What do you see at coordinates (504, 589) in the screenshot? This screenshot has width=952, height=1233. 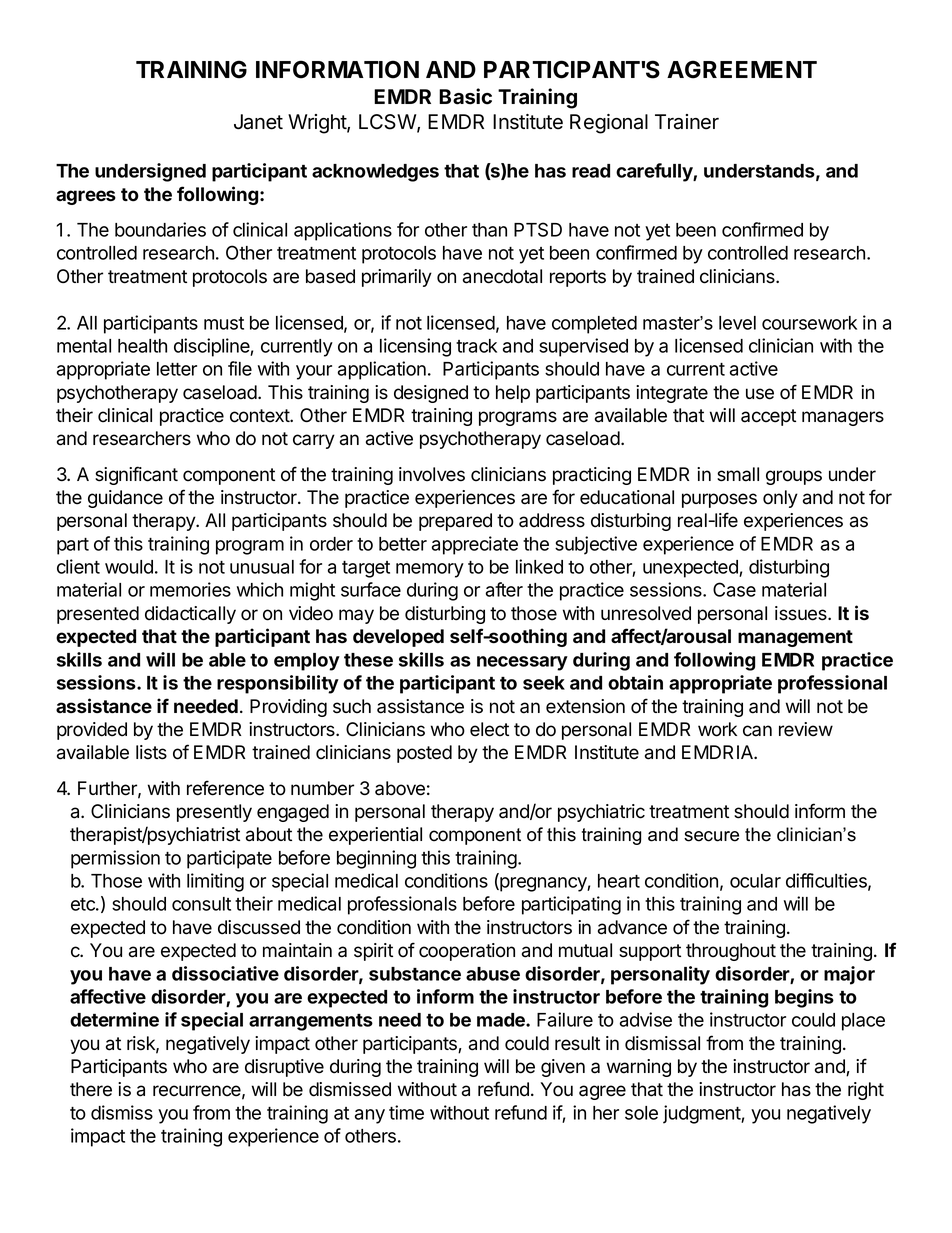 I see `after` at bounding box center [504, 589].
